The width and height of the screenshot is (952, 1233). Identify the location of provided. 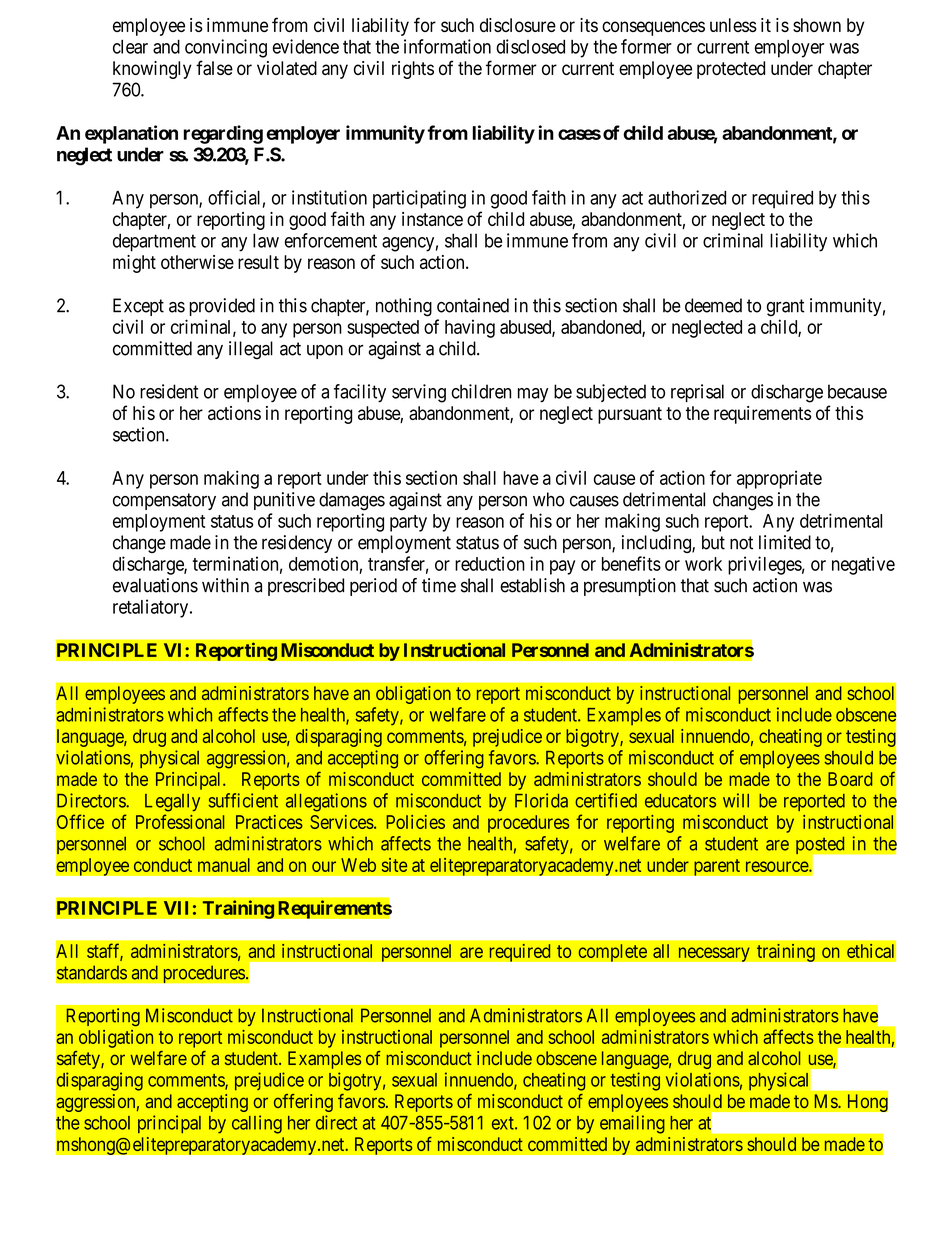
(222, 307).
